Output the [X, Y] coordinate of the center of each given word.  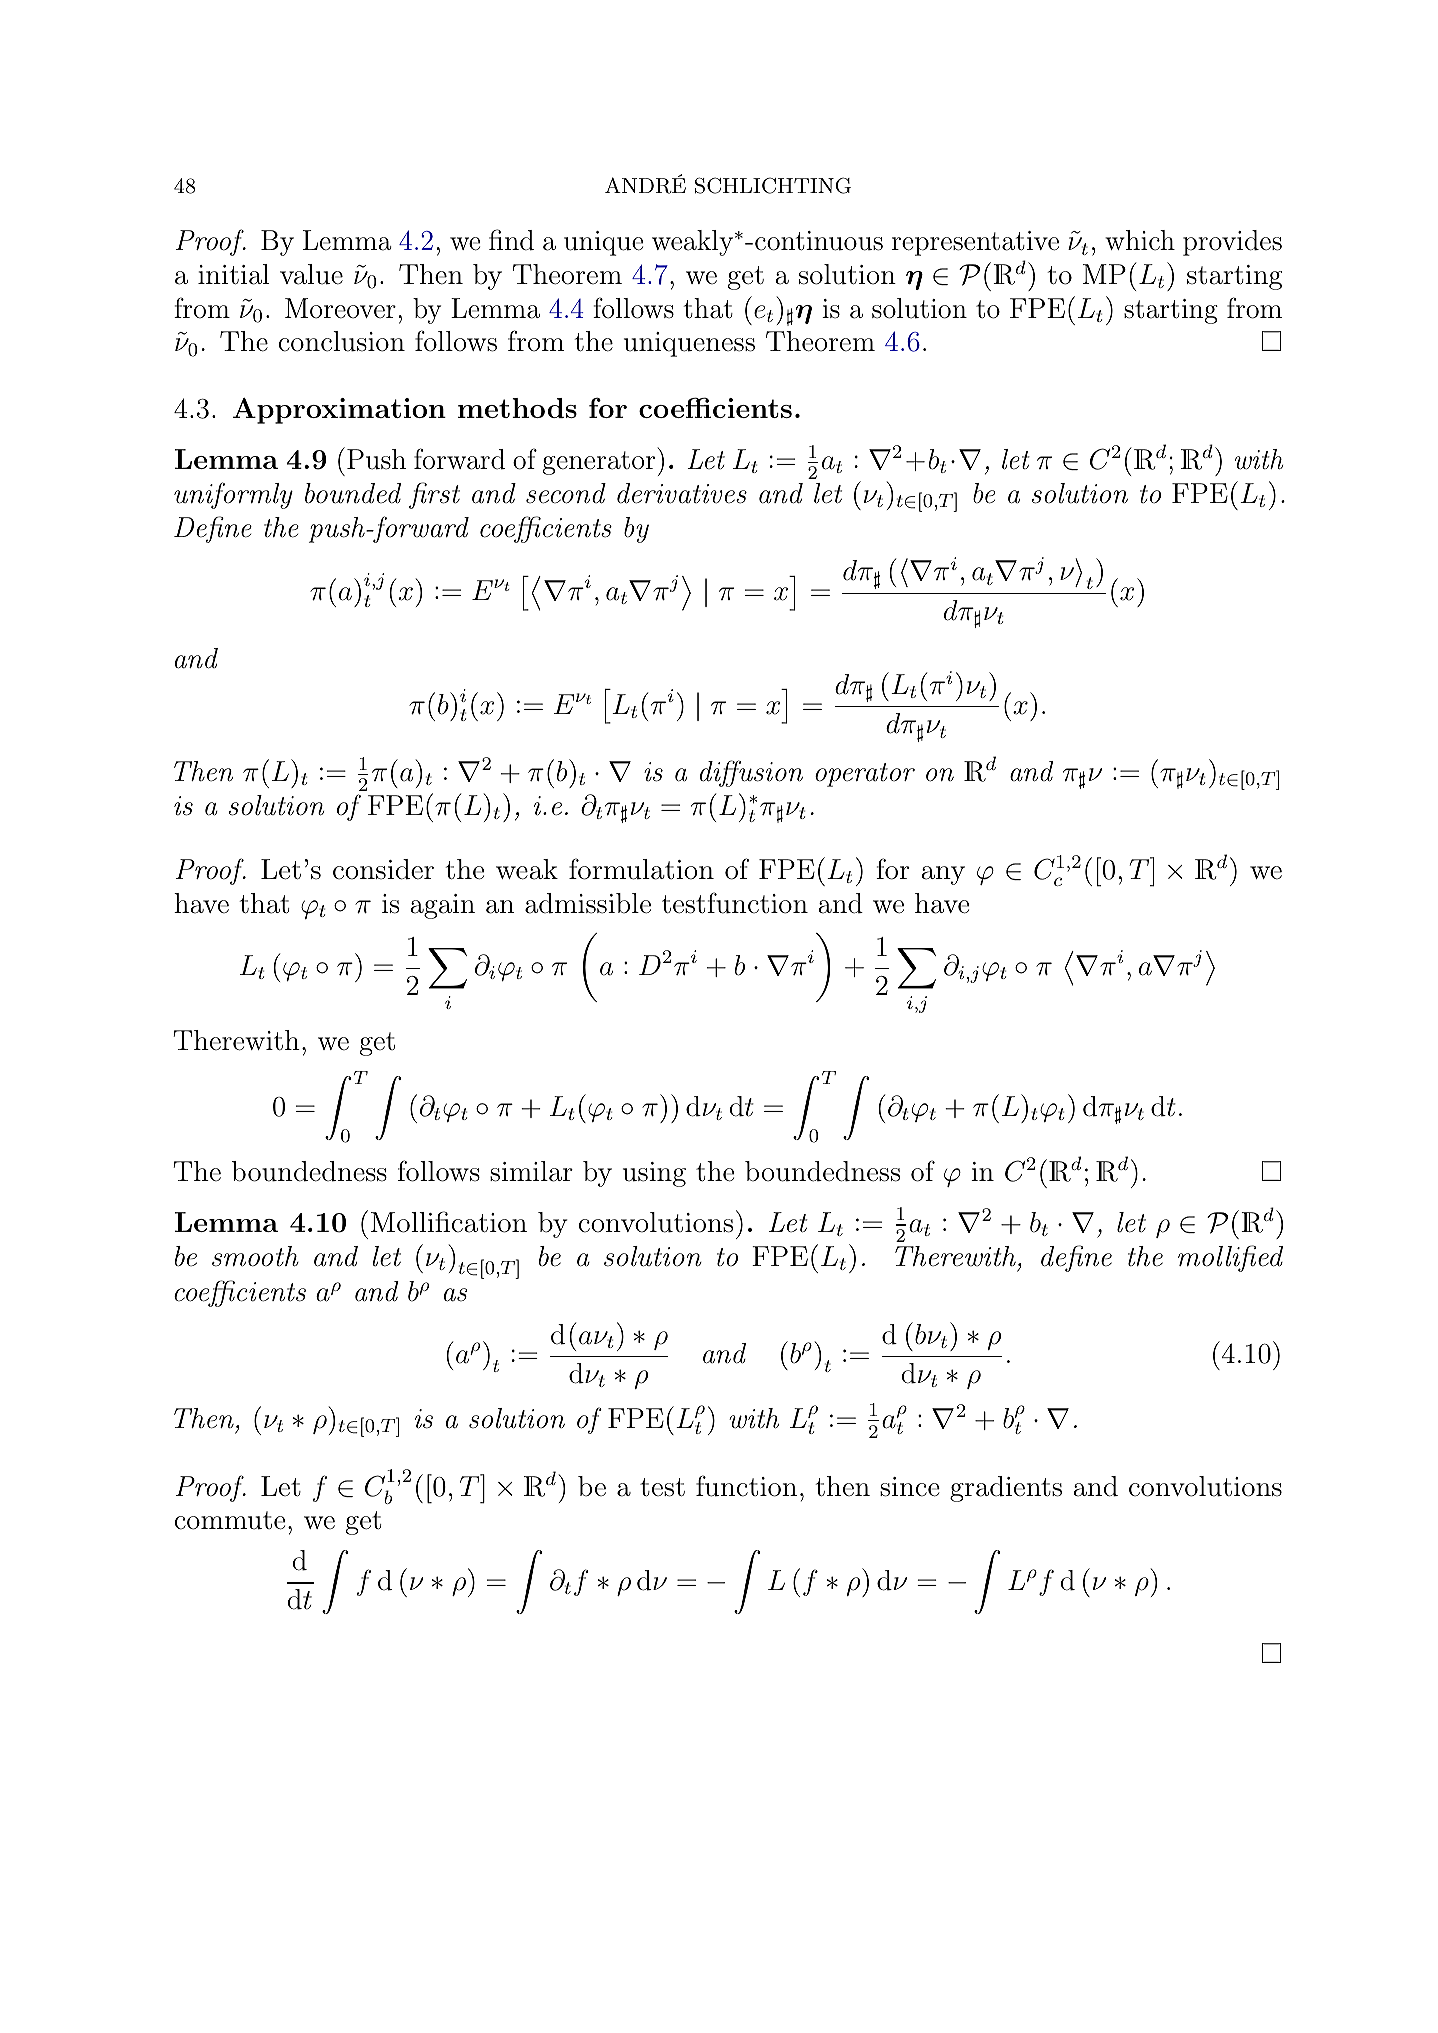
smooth [255, 1256]
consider [383, 869]
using [654, 1174]
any [943, 875]
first [434, 495]
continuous [819, 241]
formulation [641, 869]
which [1140, 240]
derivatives [682, 493]
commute [230, 1520]
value [311, 274]
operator [865, 775]
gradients [1006, 1489]
